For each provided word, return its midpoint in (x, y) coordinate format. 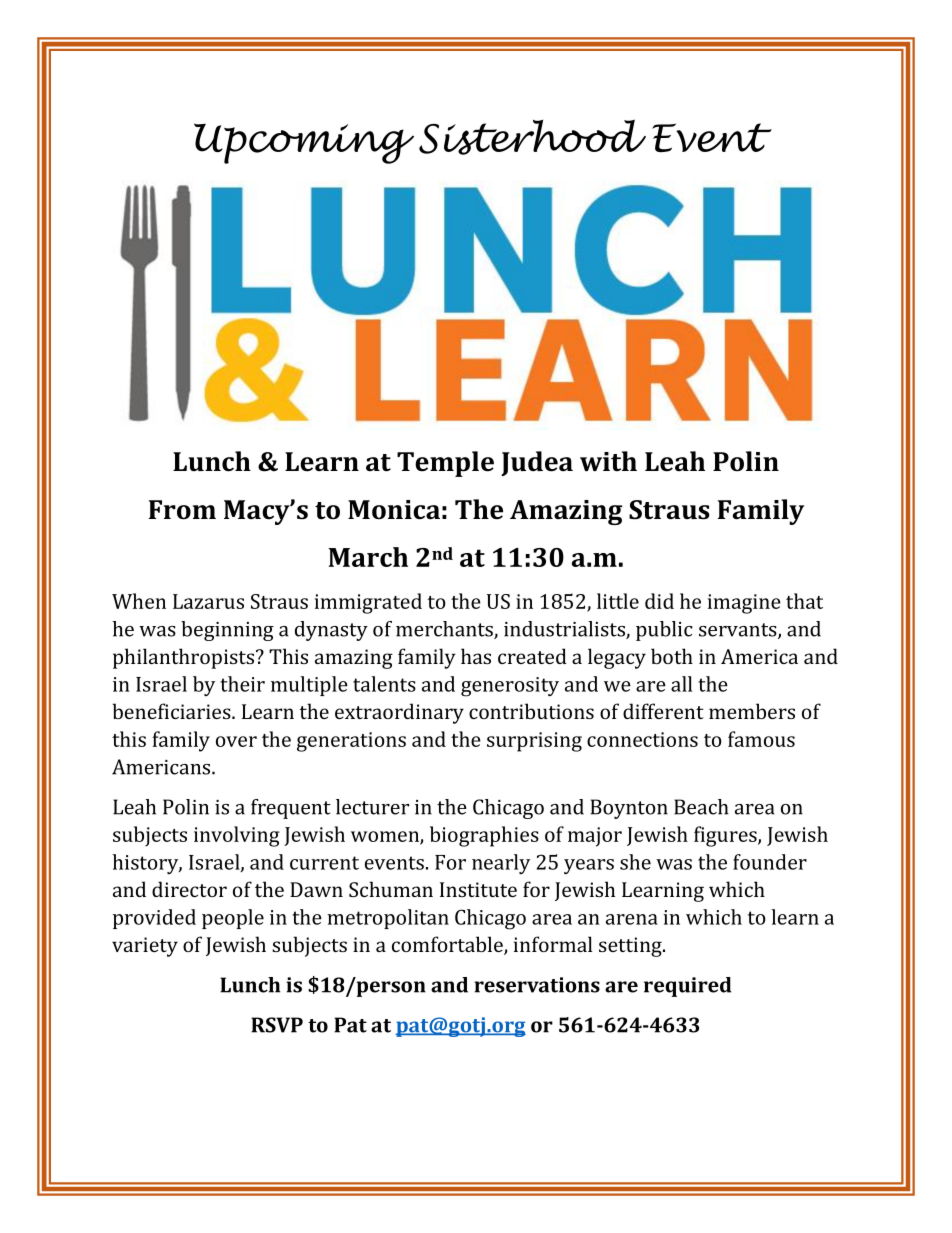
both (672, 656)
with (608, 461)
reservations (537, 985)
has (476, 656)
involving (237, 836)
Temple (445, 464)
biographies (484, 836)
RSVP (277, 1025)
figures (726, 836)
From (182, 510)
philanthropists (185, 658)
